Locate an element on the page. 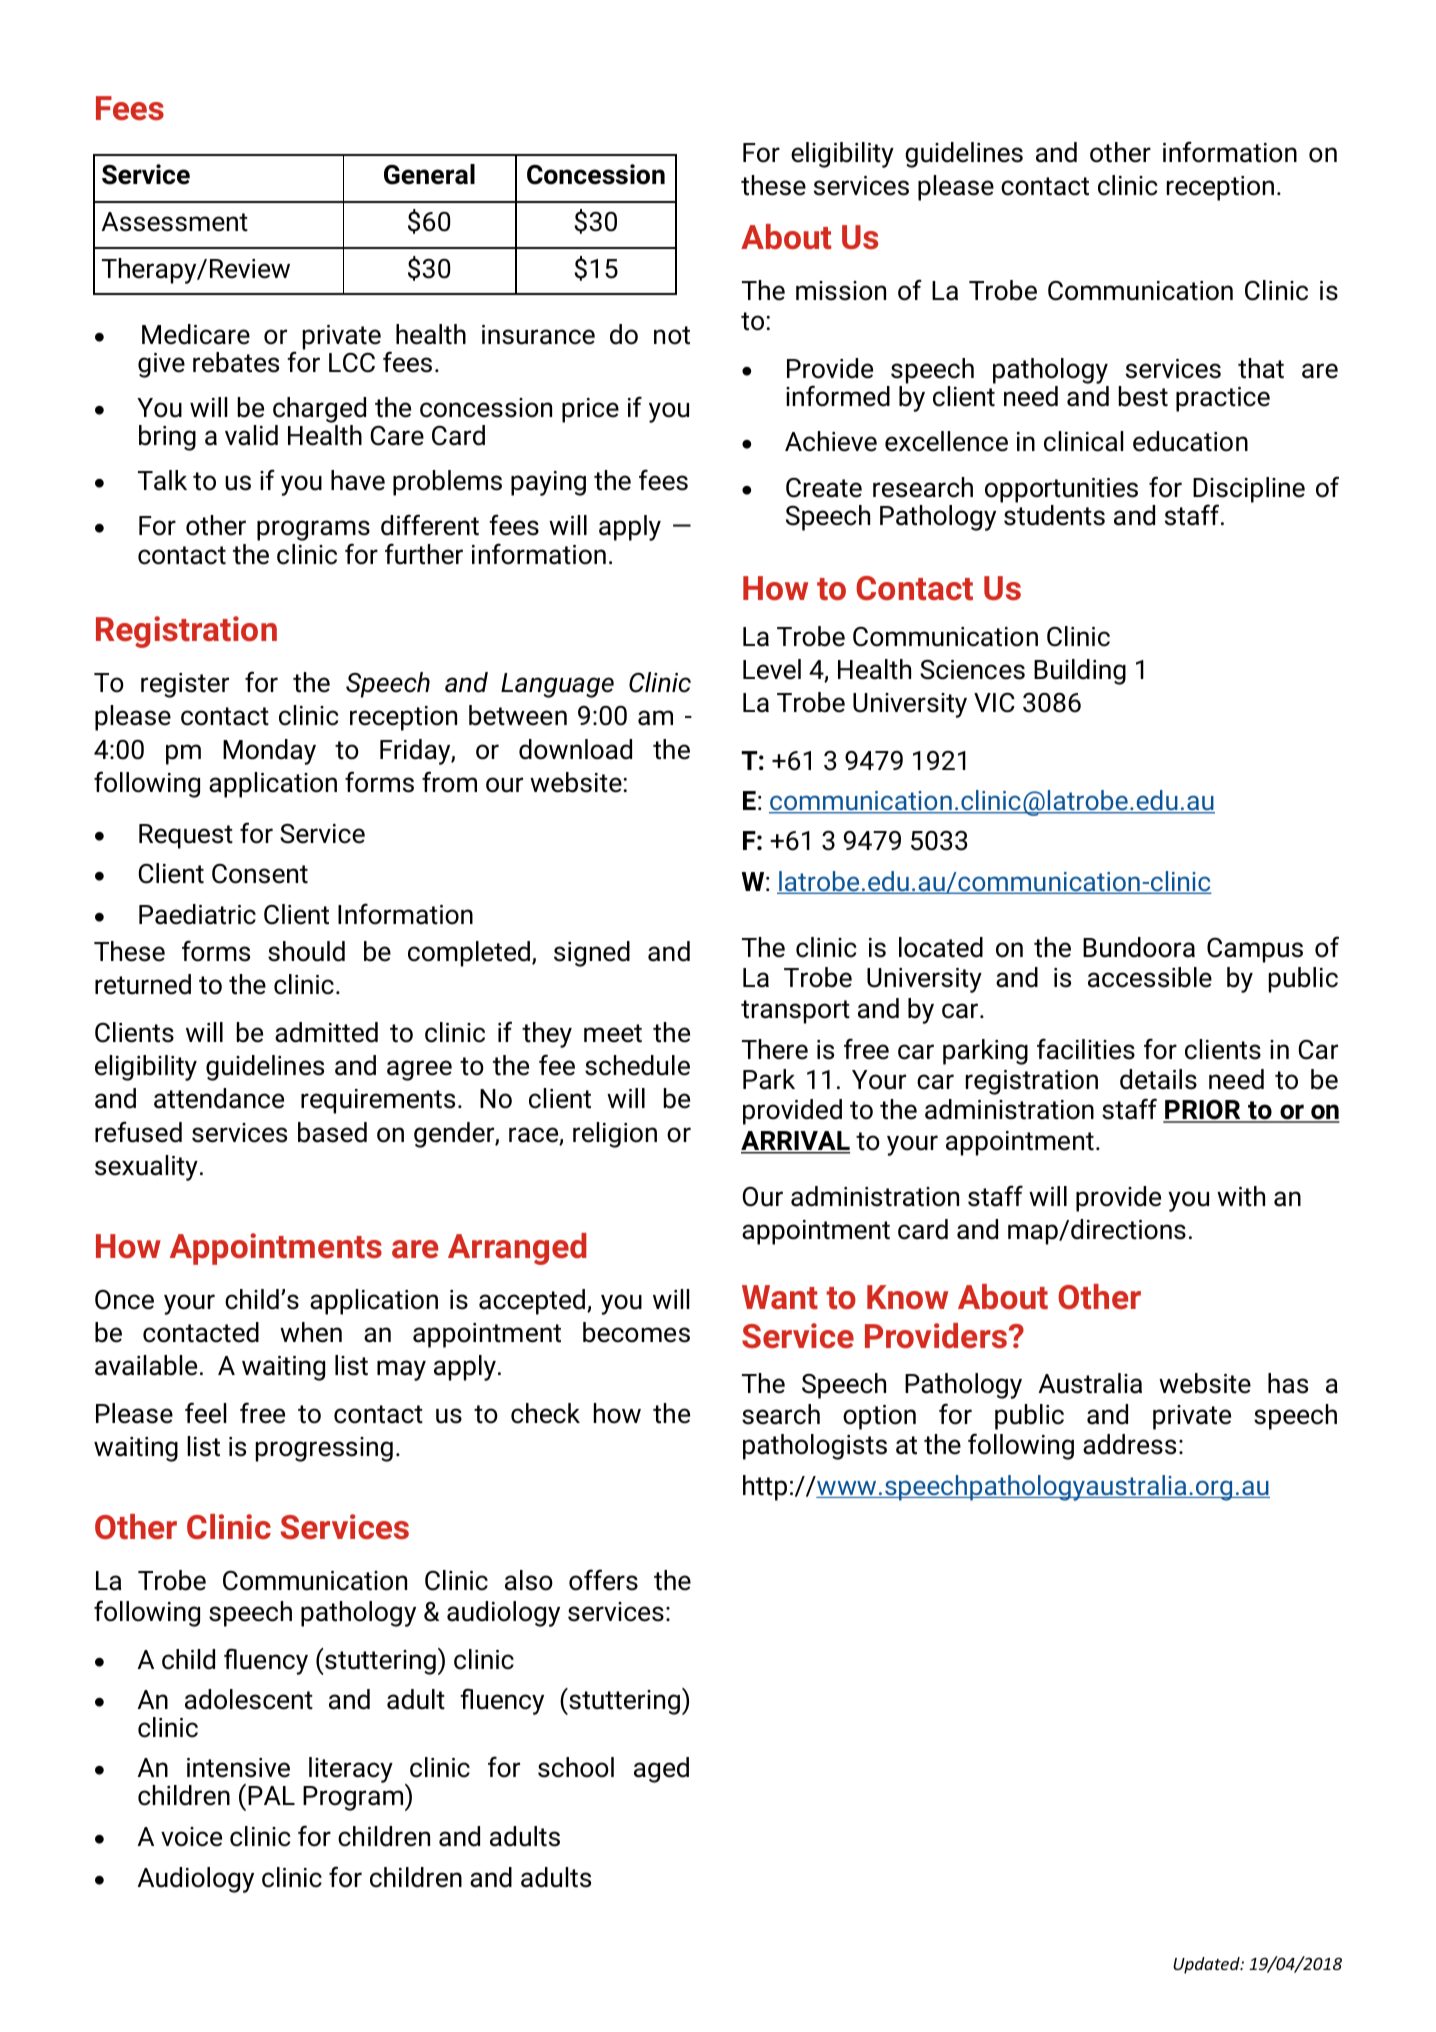 This image has width=1436, height=2032. download is located at coordinates (575, 749).
